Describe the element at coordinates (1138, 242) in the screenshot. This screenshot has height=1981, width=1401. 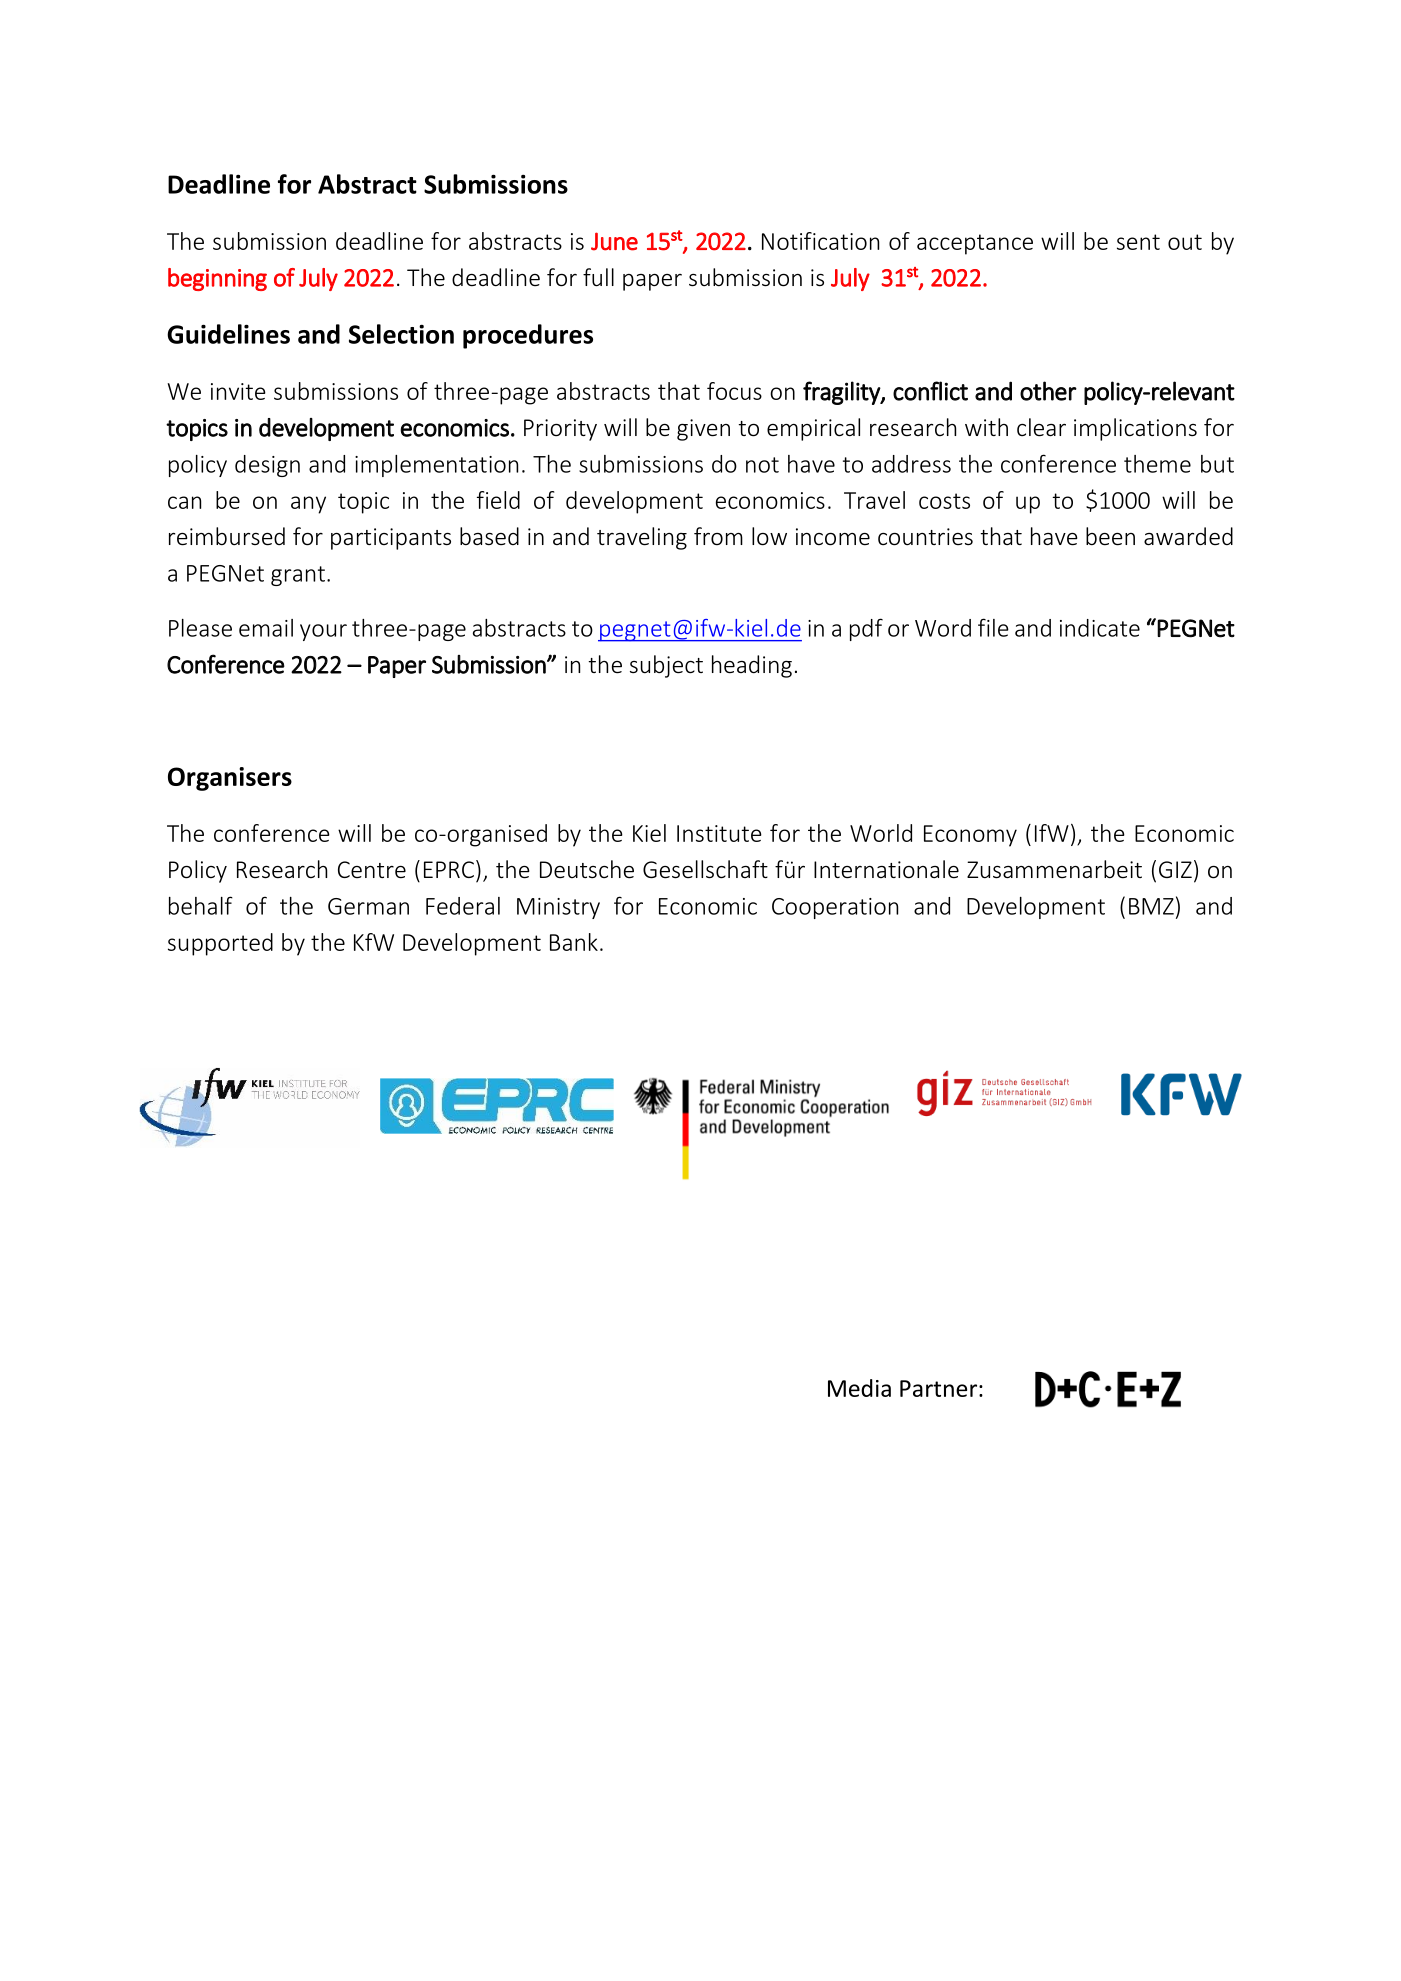
I see `sent` at that location.
